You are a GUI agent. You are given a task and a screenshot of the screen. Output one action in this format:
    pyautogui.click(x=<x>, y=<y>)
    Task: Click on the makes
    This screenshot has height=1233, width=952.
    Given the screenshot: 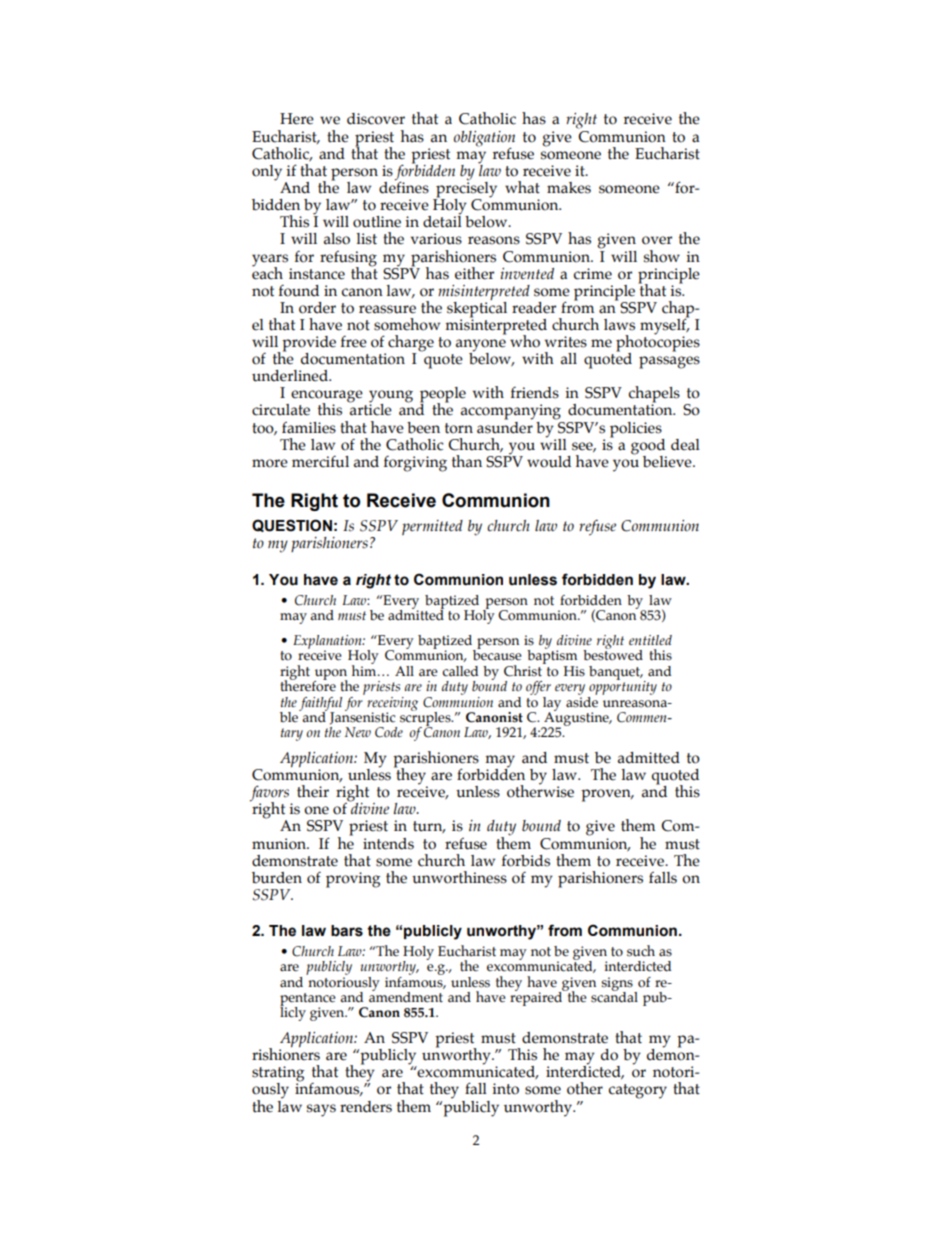 What is the action you would take?
    pyautogui.click(x=569, y=188)
